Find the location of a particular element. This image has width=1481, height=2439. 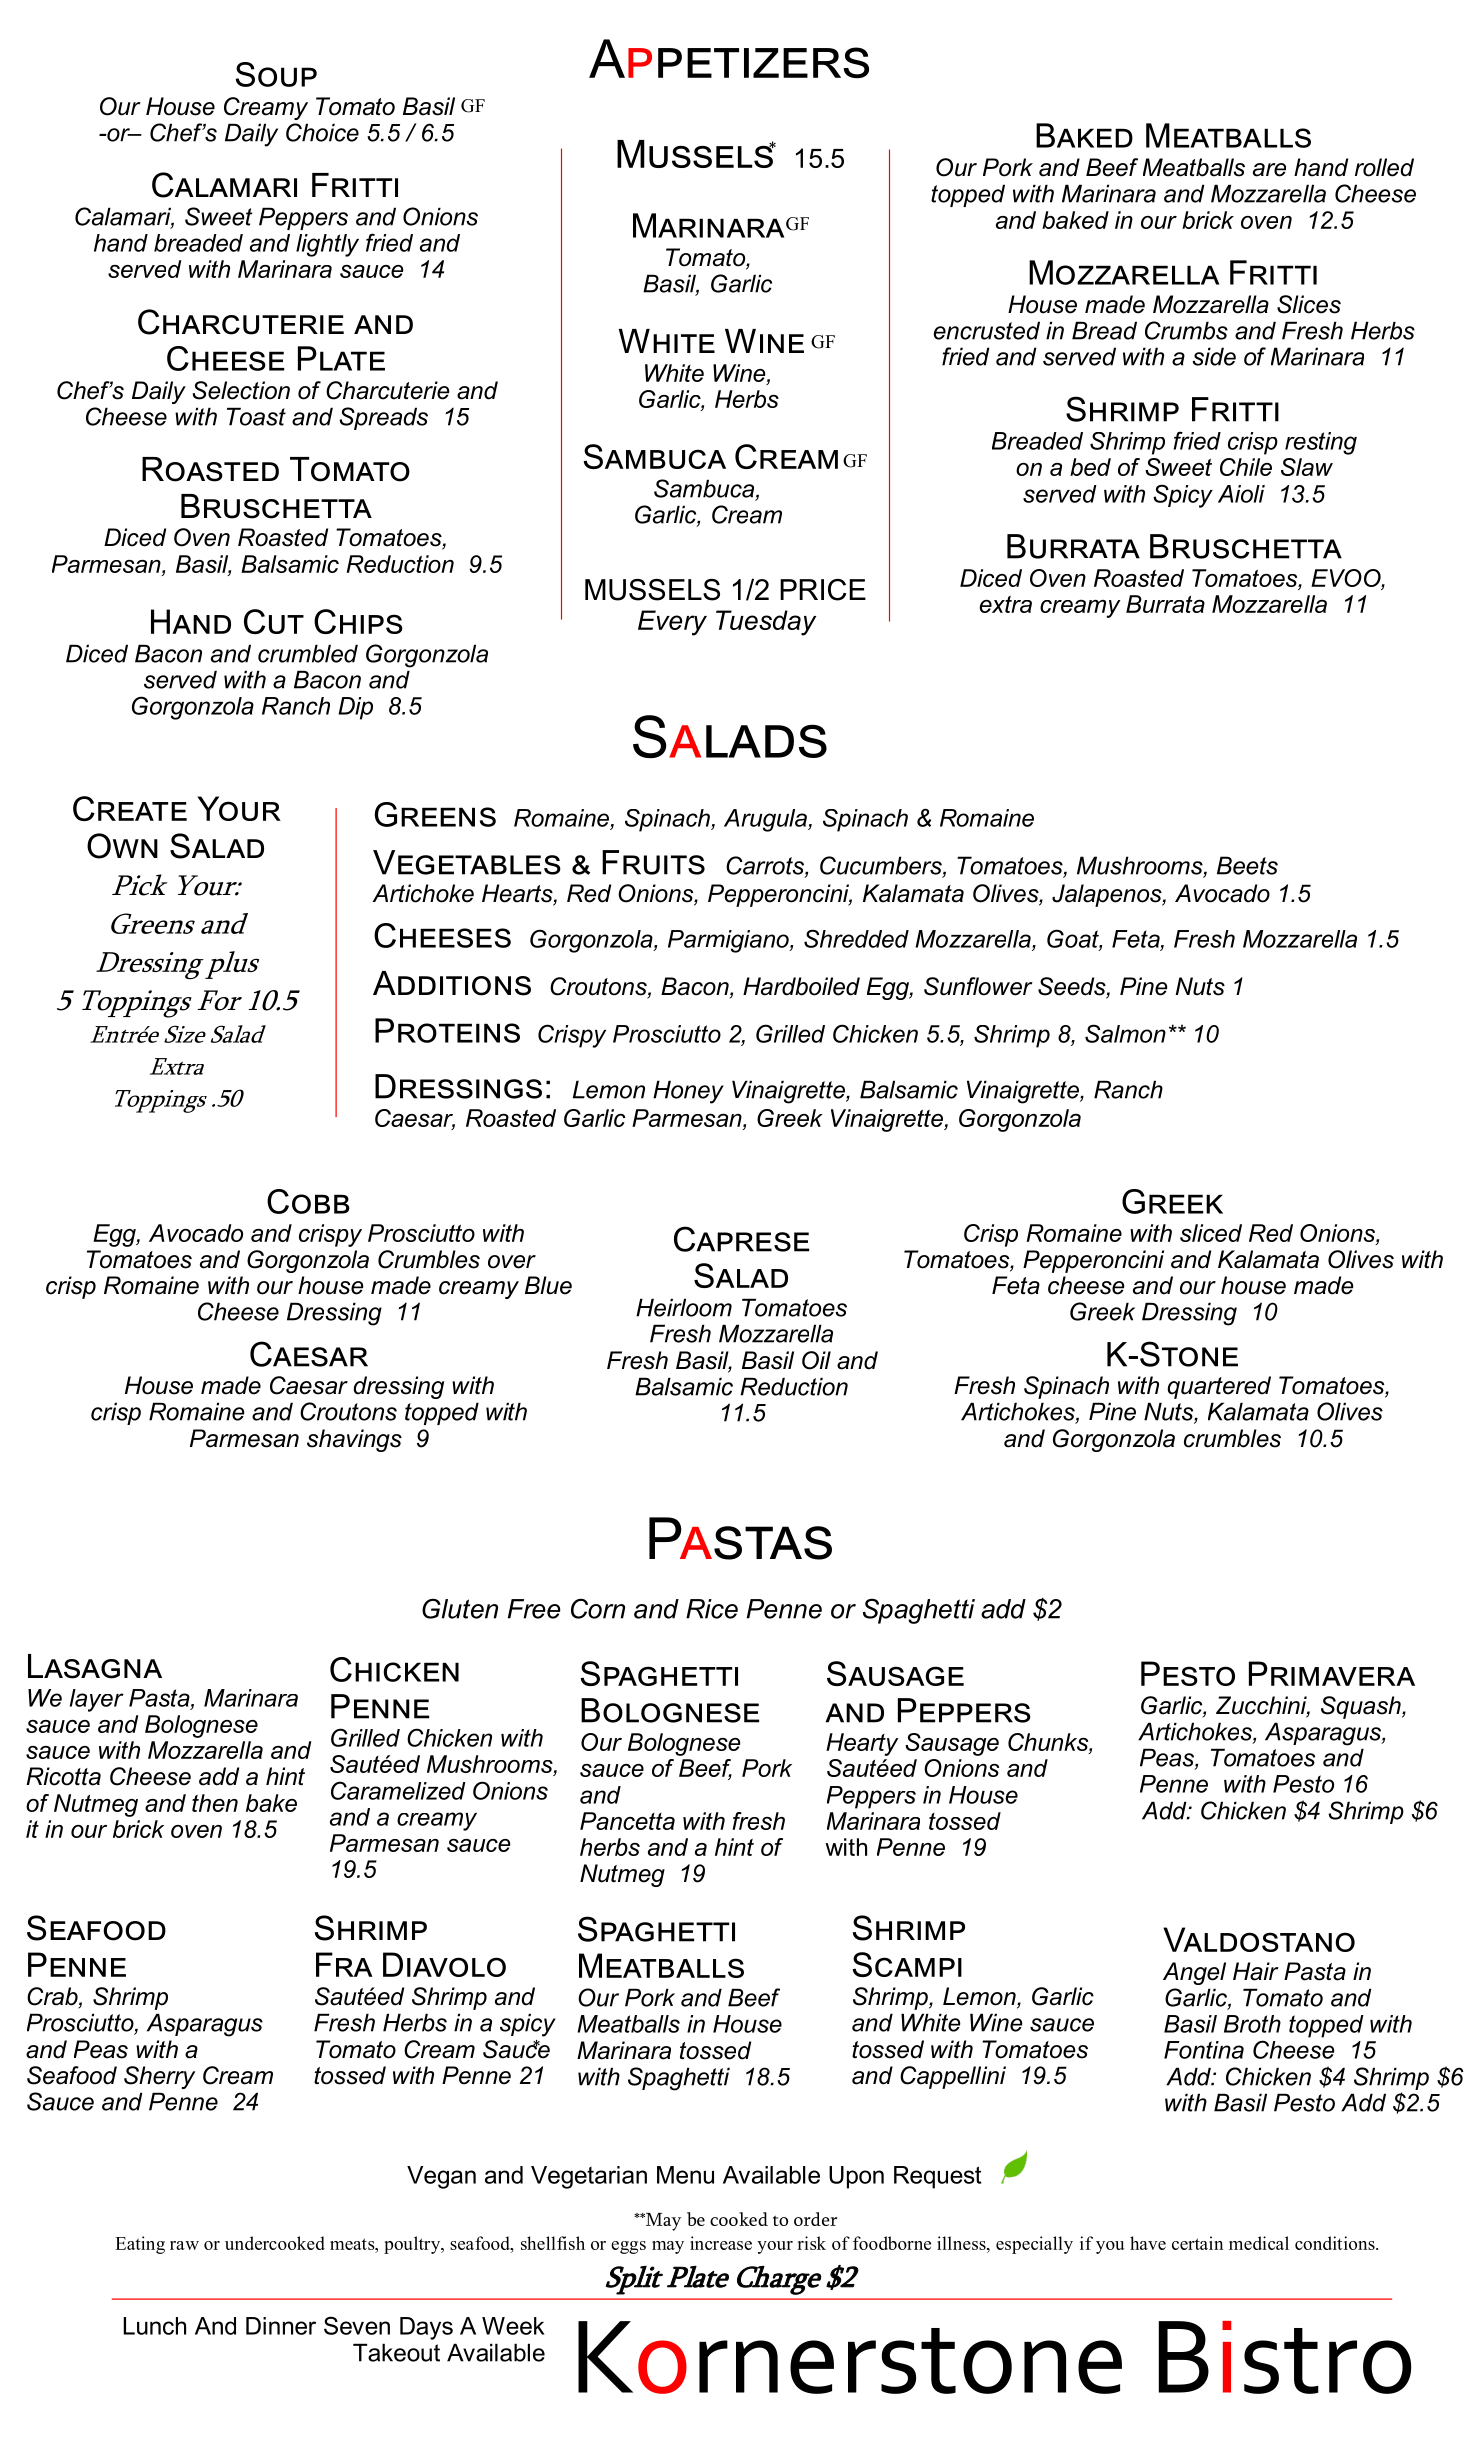

Soup is located at coordinates (276, 74).
